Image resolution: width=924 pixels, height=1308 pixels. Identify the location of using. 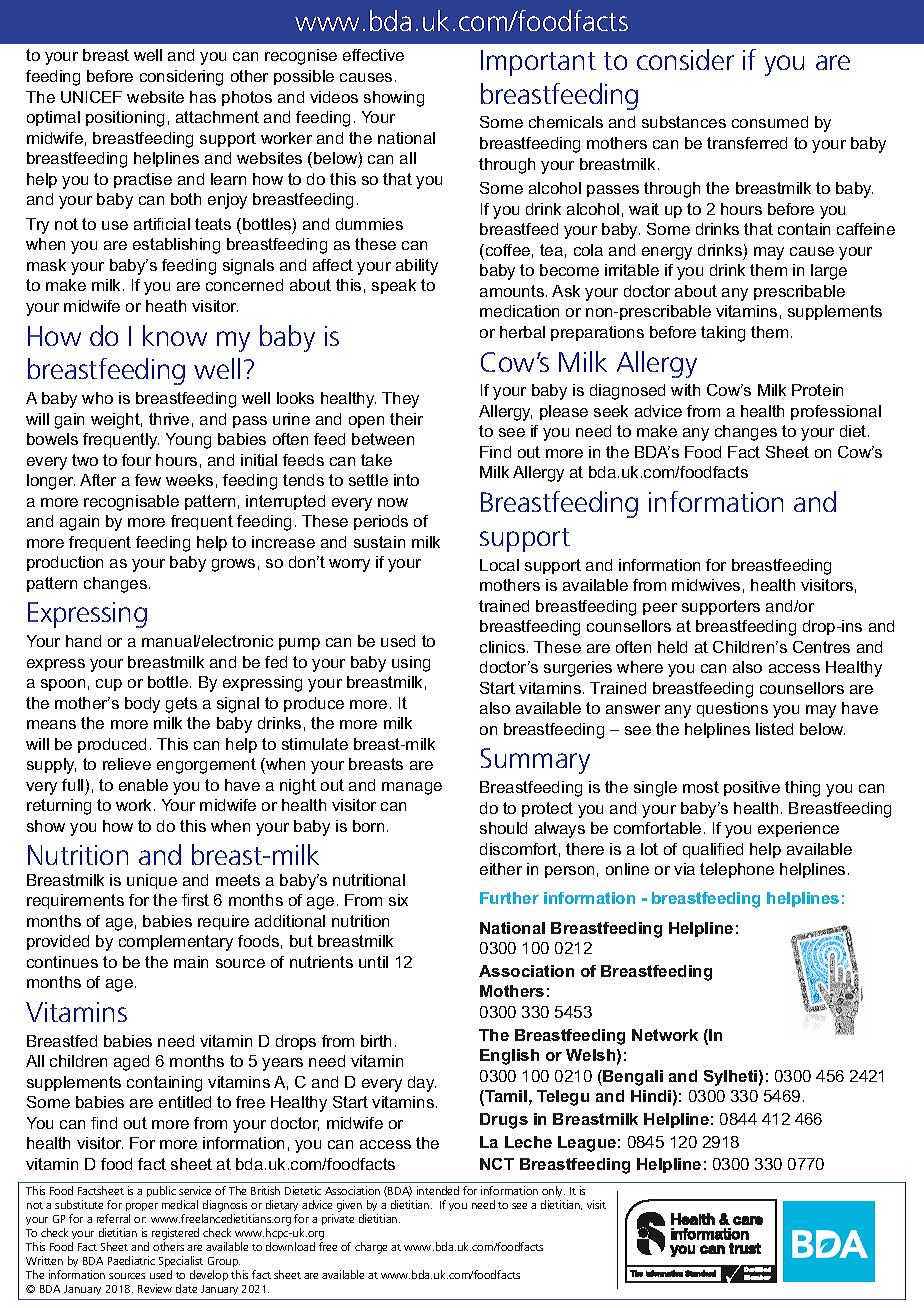
(411, 664).
